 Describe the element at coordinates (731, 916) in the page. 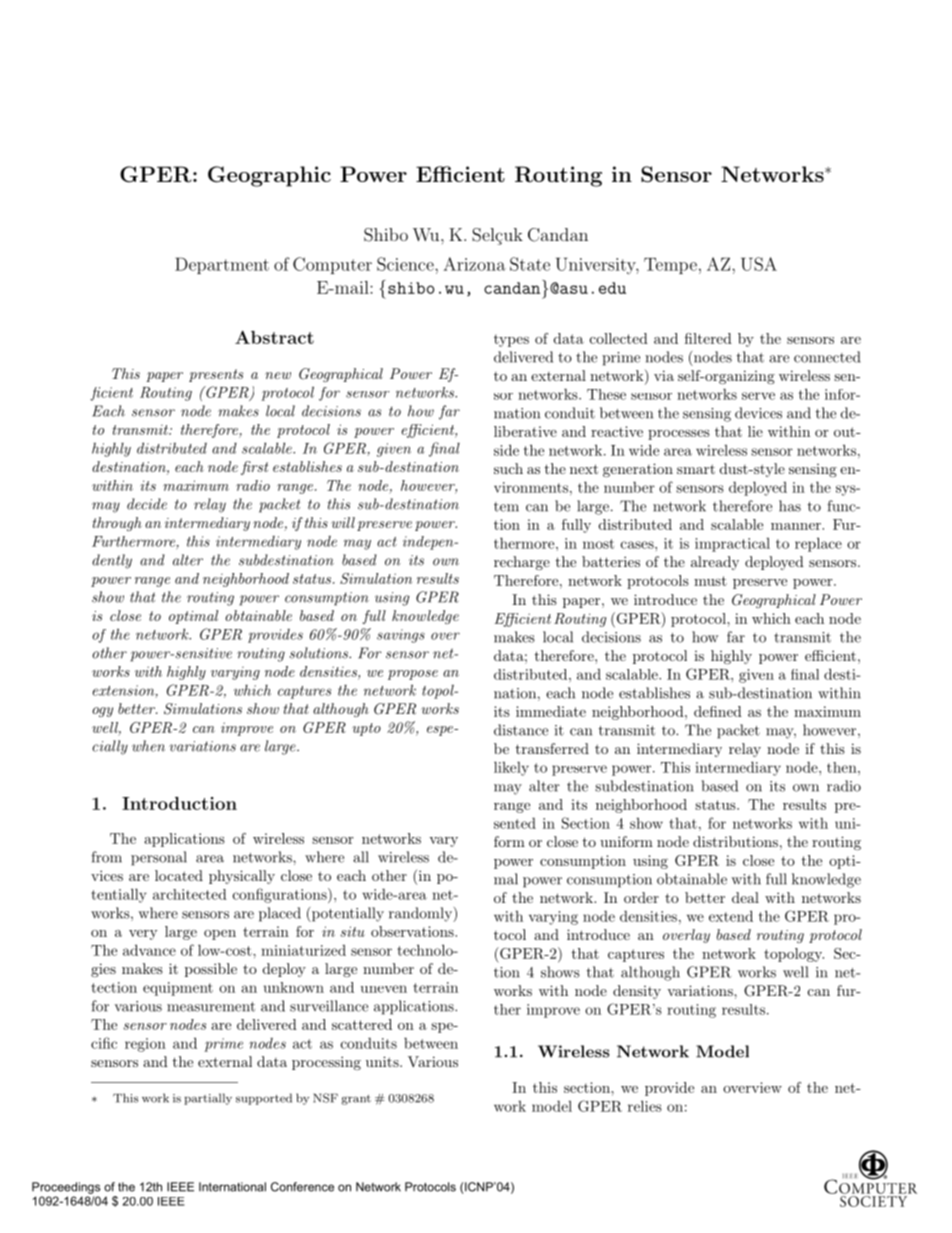

I see `extend` at that location.
